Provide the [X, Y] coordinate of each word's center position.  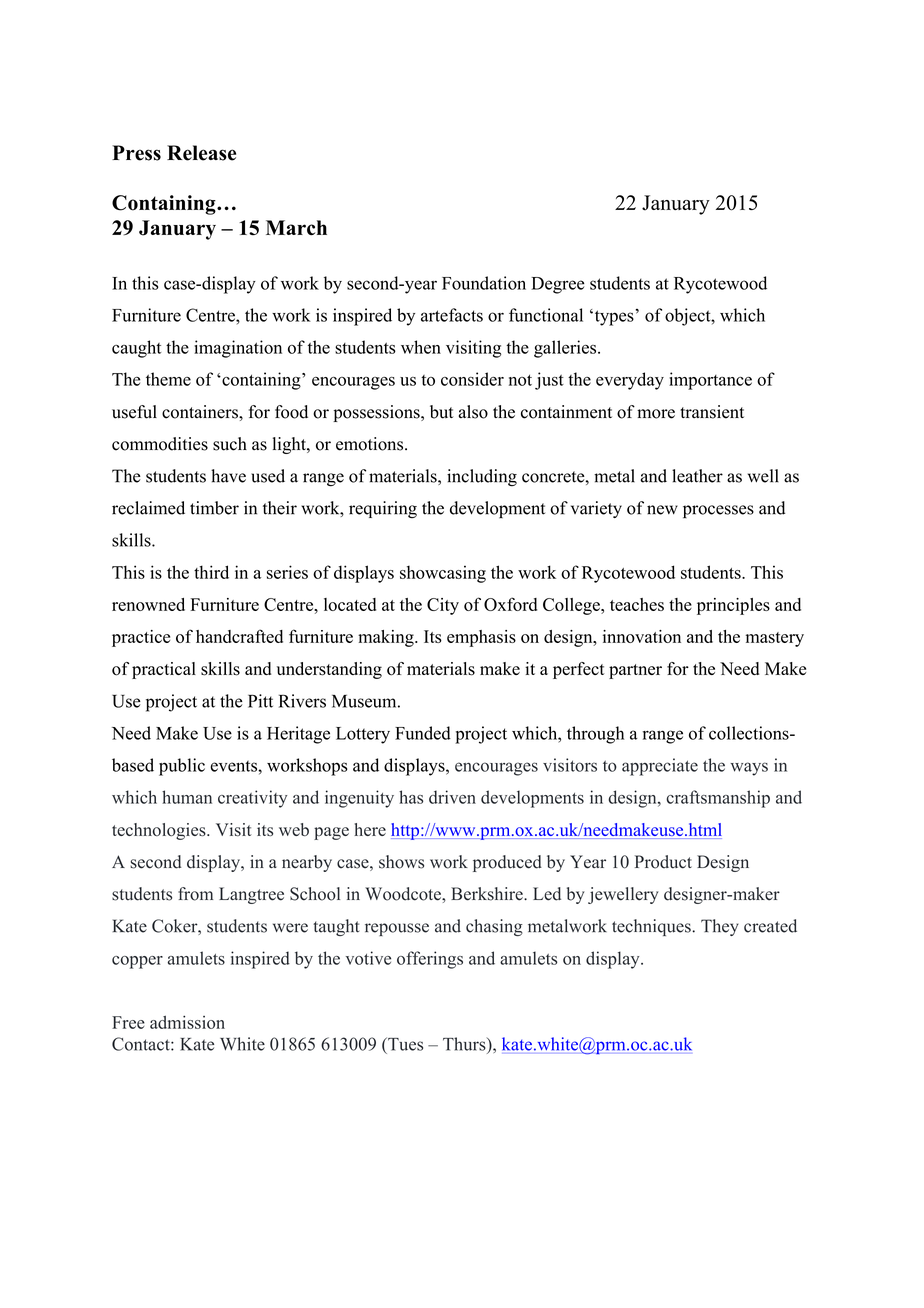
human [187, 797]
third [211, 572]
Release [201, 153]
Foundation [484, 283]
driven [452, 797]
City [443, 606]
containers [201, 412]
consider [472, 379]
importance [710, 381]
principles [733, 606]
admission [187, 1022]
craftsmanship [718, 799]
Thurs [465, 1044]
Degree [558, 285]
